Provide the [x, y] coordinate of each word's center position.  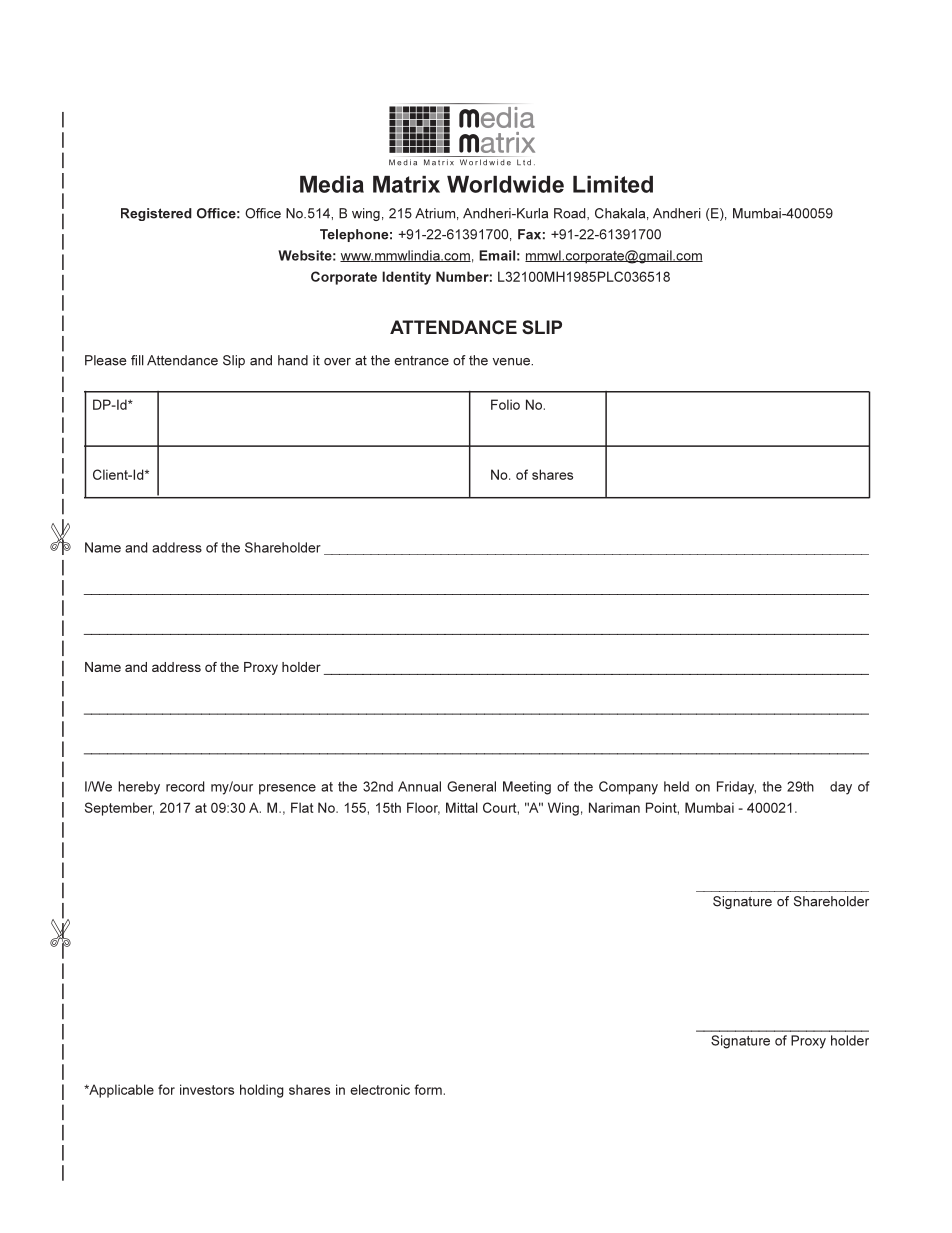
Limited [613, 184]
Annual [419, 786]
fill [137, 360]
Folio [505, 404]
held [676, 786]
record [185, 786]
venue [512, 362]
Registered [156, 214]
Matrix [406, 184]
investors [207, 1089]
